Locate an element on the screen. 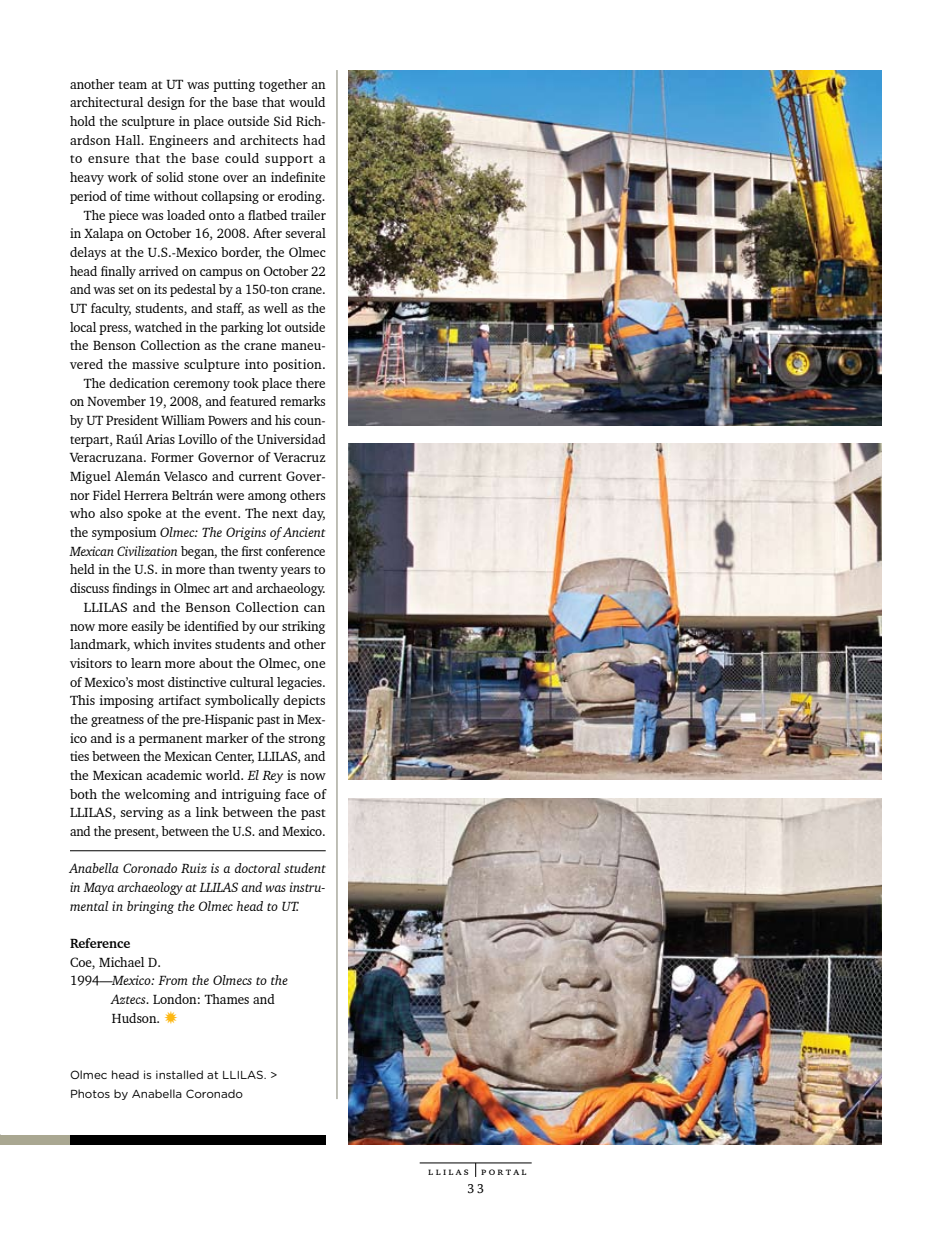  team is located at coordinates (132, 85).
